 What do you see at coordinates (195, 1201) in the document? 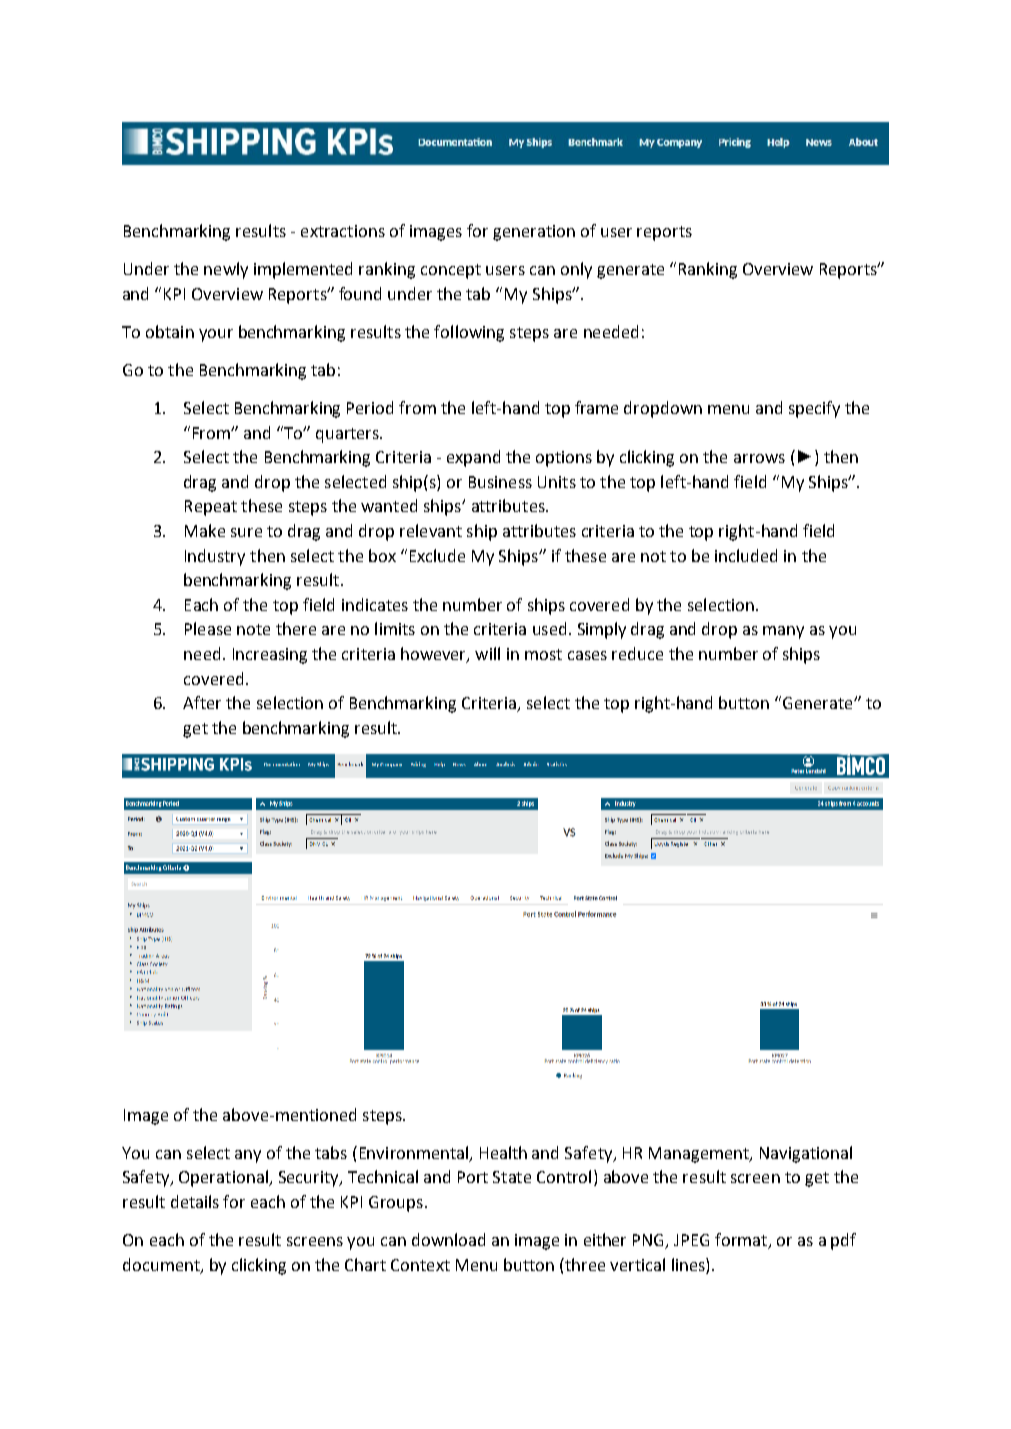
I see `details` at bounding box center [195, 1201].
